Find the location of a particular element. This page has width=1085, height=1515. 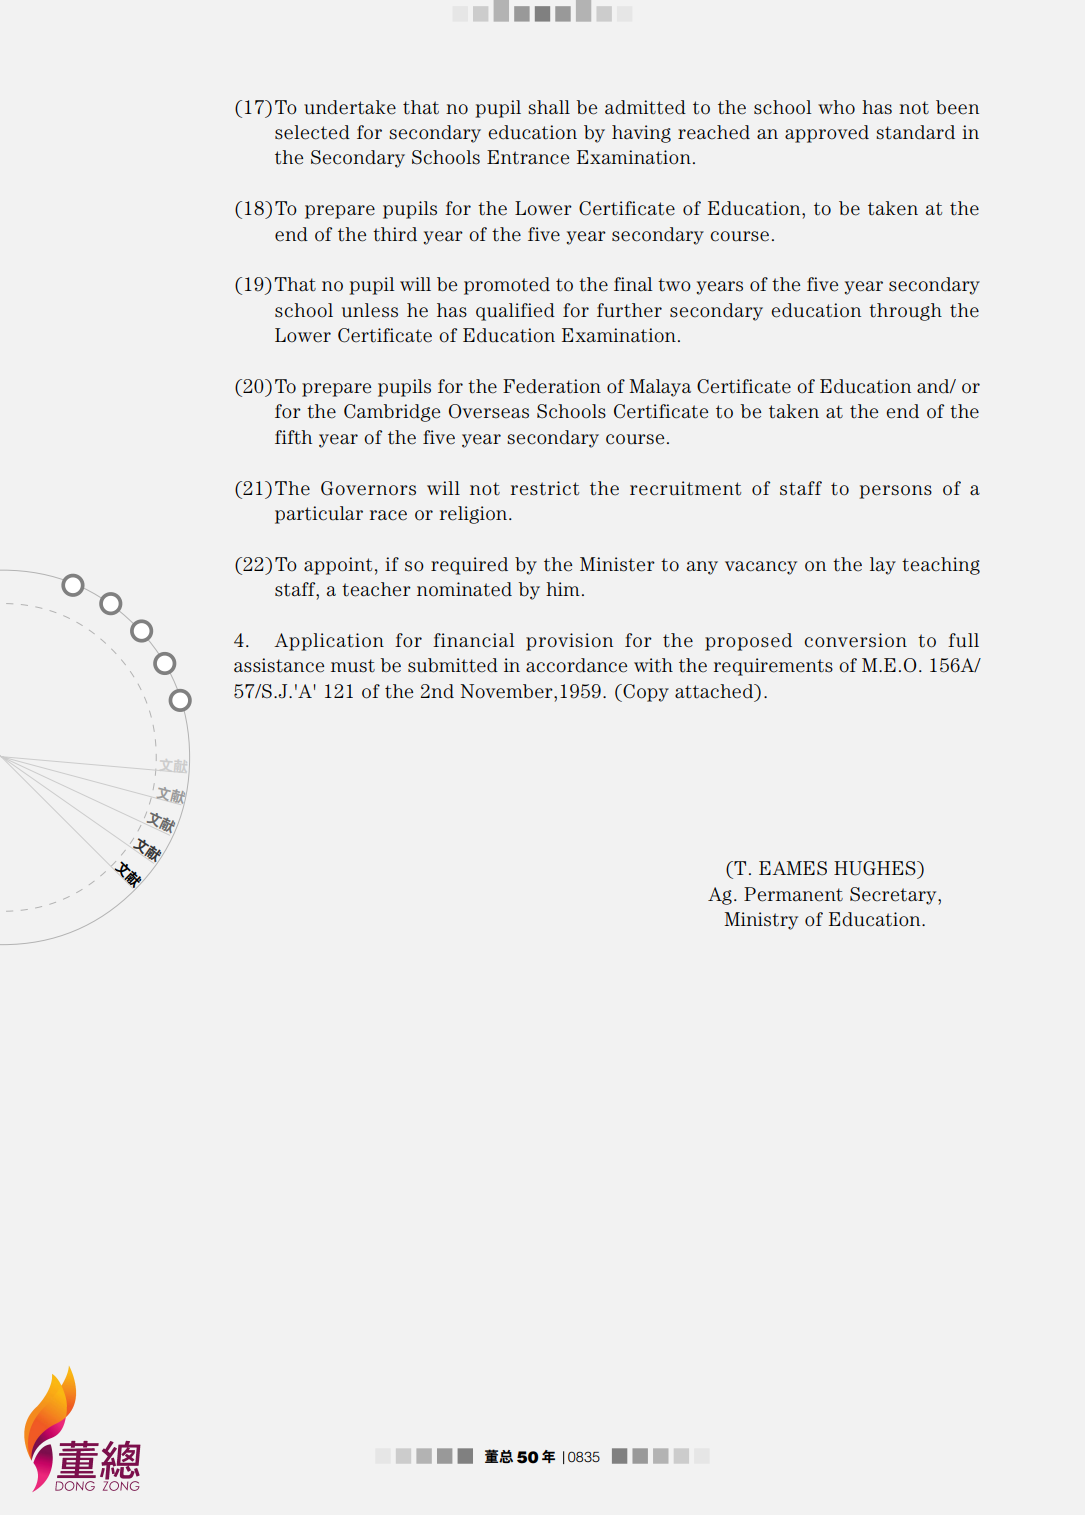

must is located at coordinates (353, 666).
